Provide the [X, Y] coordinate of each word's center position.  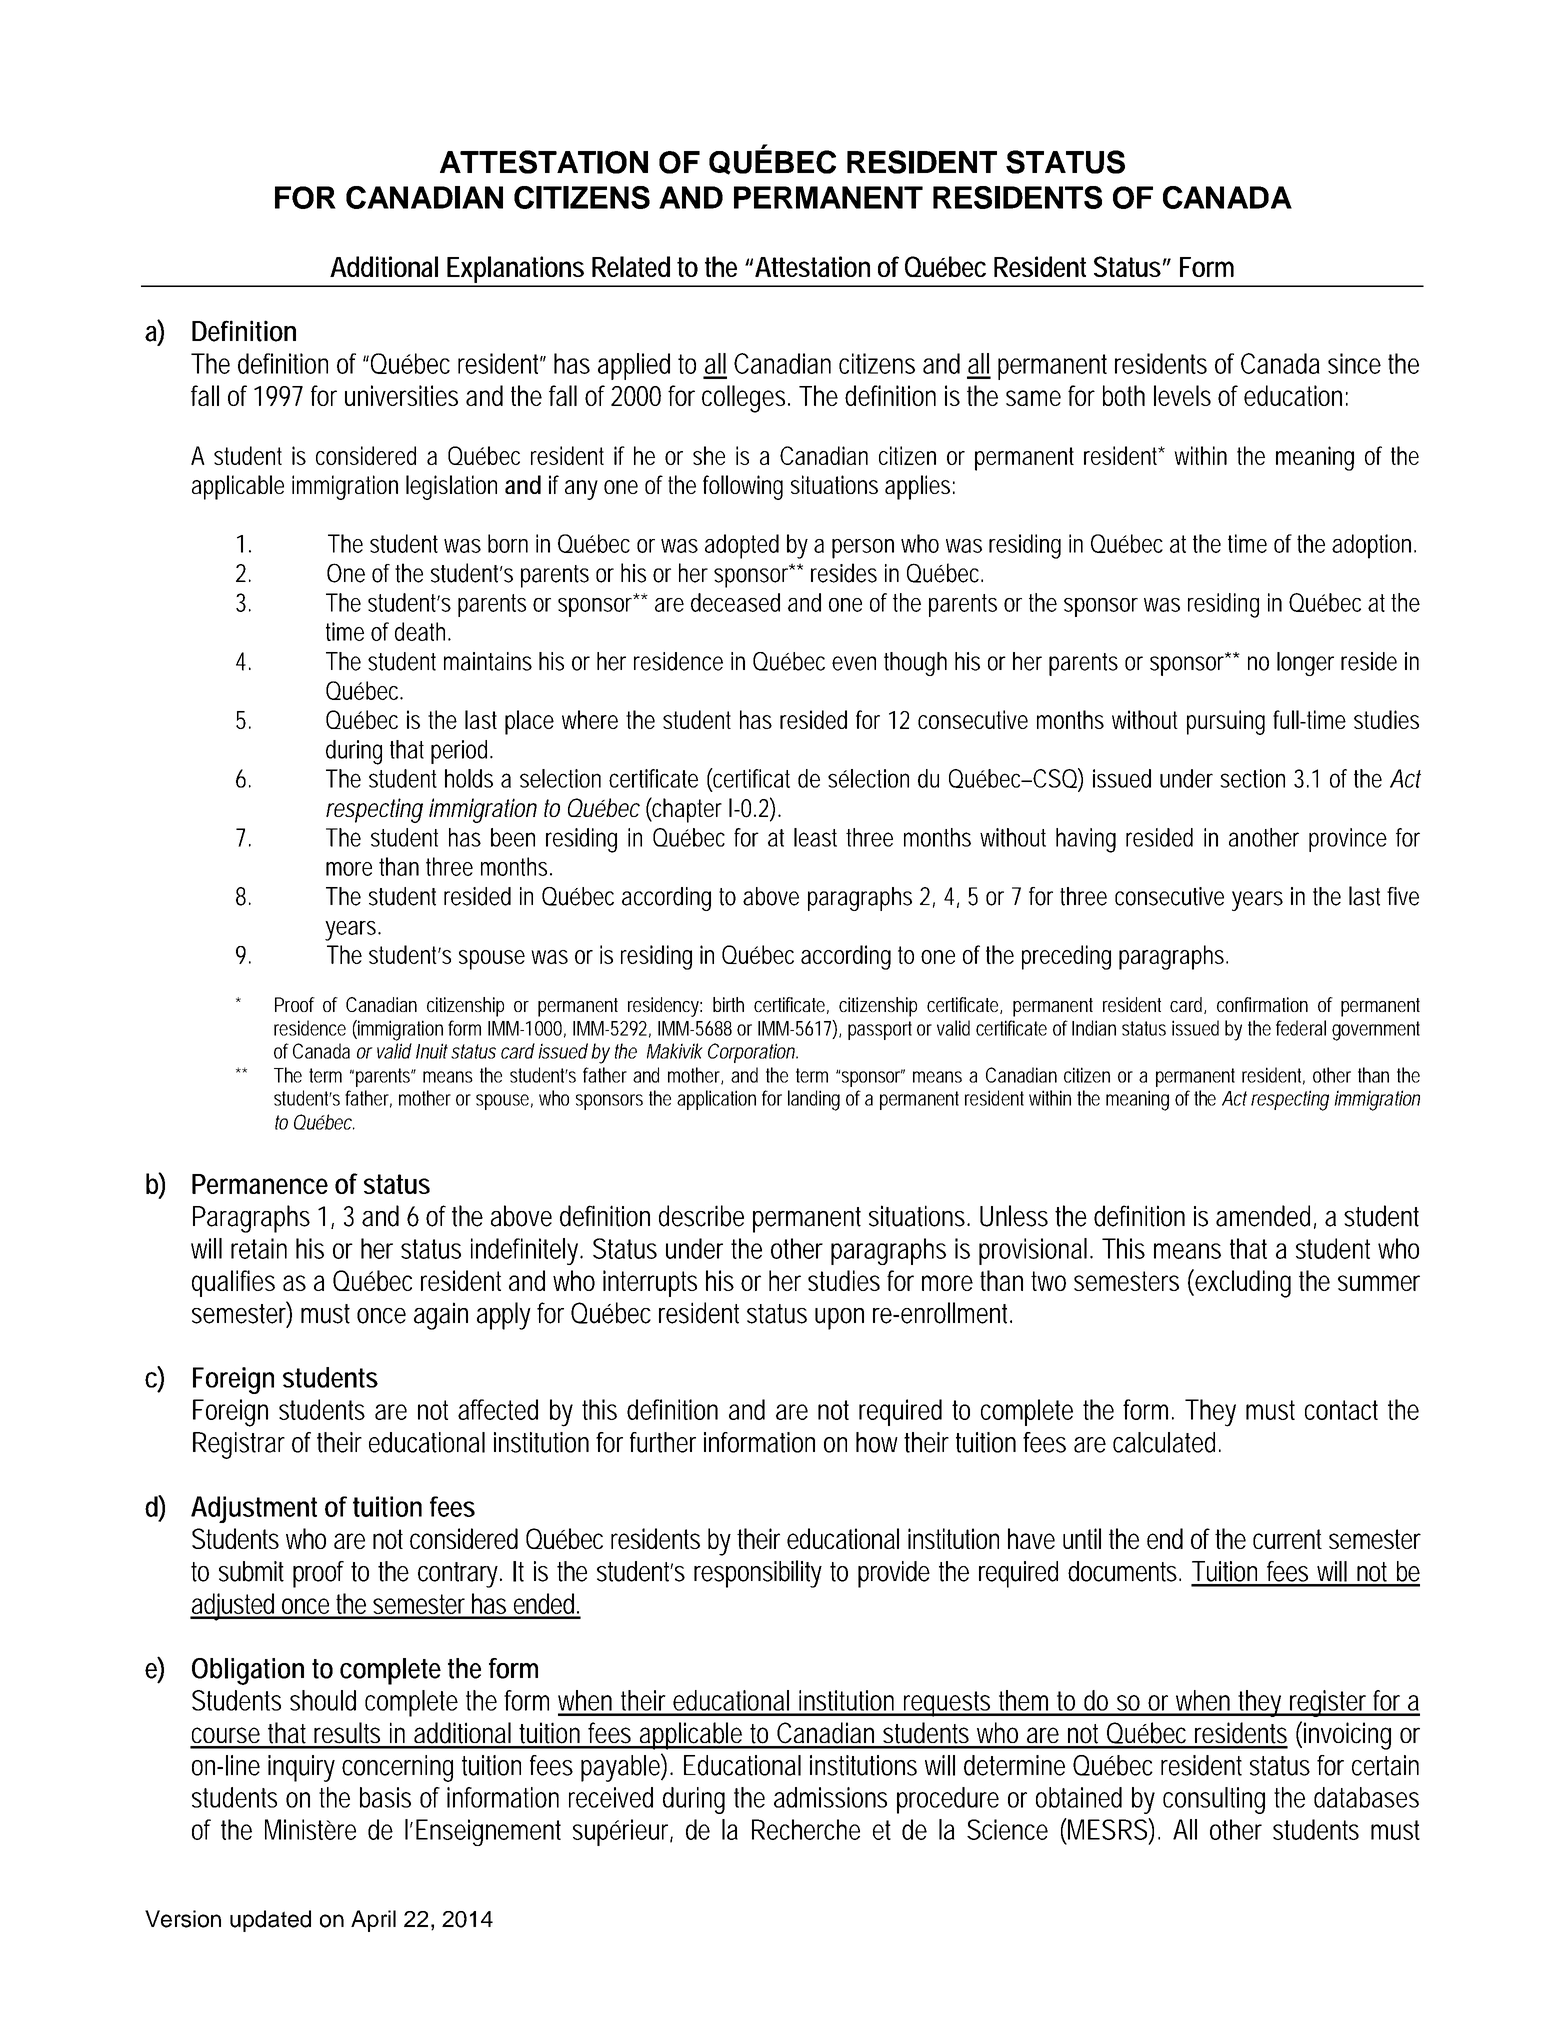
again [441, 1316]
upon [839, 1319]
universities [401, 395]
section [1252, 778]
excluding [1242, 1283]
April [373, 1921]
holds [469, 778]
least [815, 837]
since [1354, 363]
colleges [746, 399]
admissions [830, 1797]
